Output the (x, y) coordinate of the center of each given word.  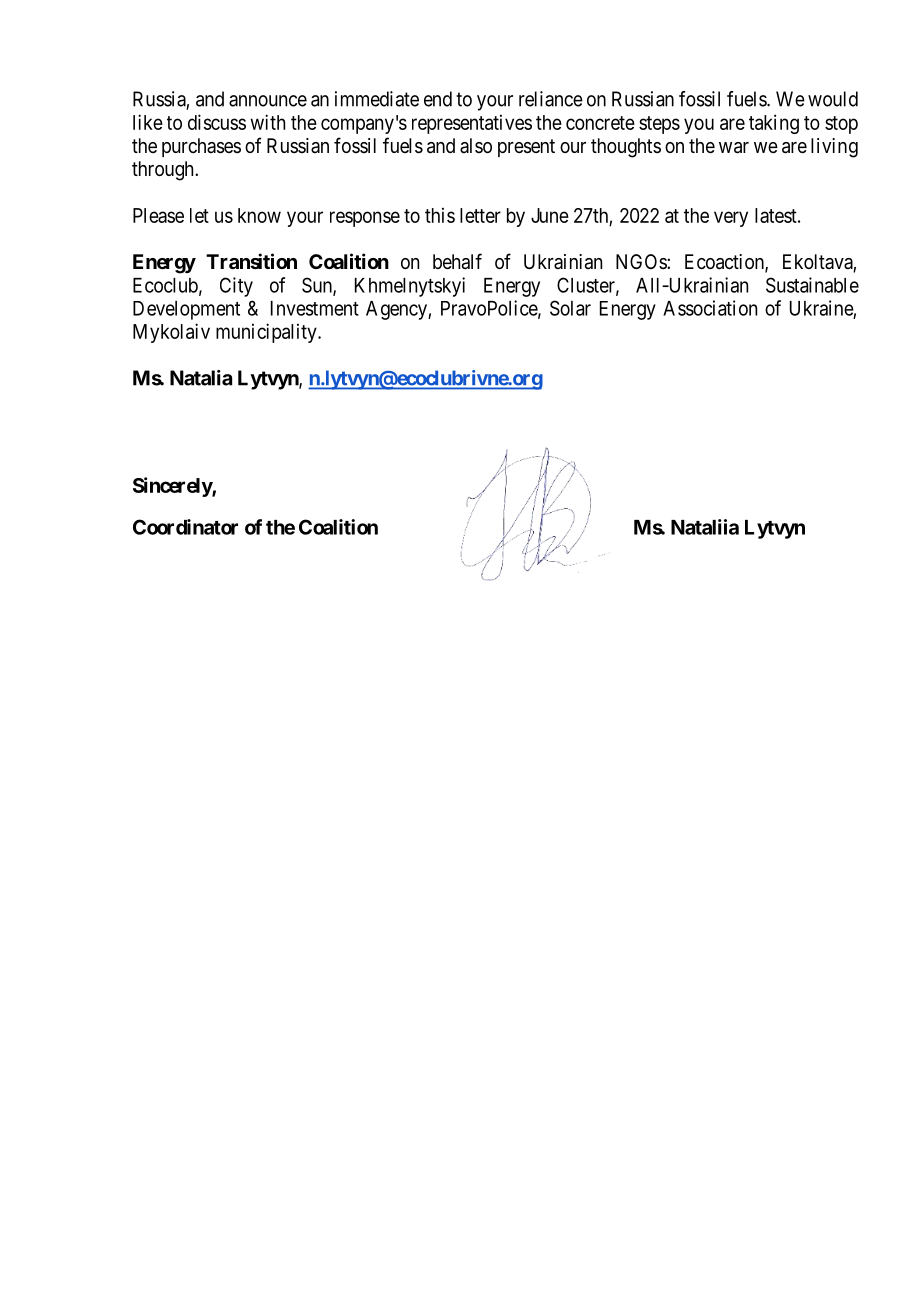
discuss (217, 122)
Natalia (201, 378)
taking (774, 124)
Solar (570, 308)
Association (710, 308)
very (731, 219)
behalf (457, 261)
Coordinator (185, 527)
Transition (251, 261)
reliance (551, 99)
